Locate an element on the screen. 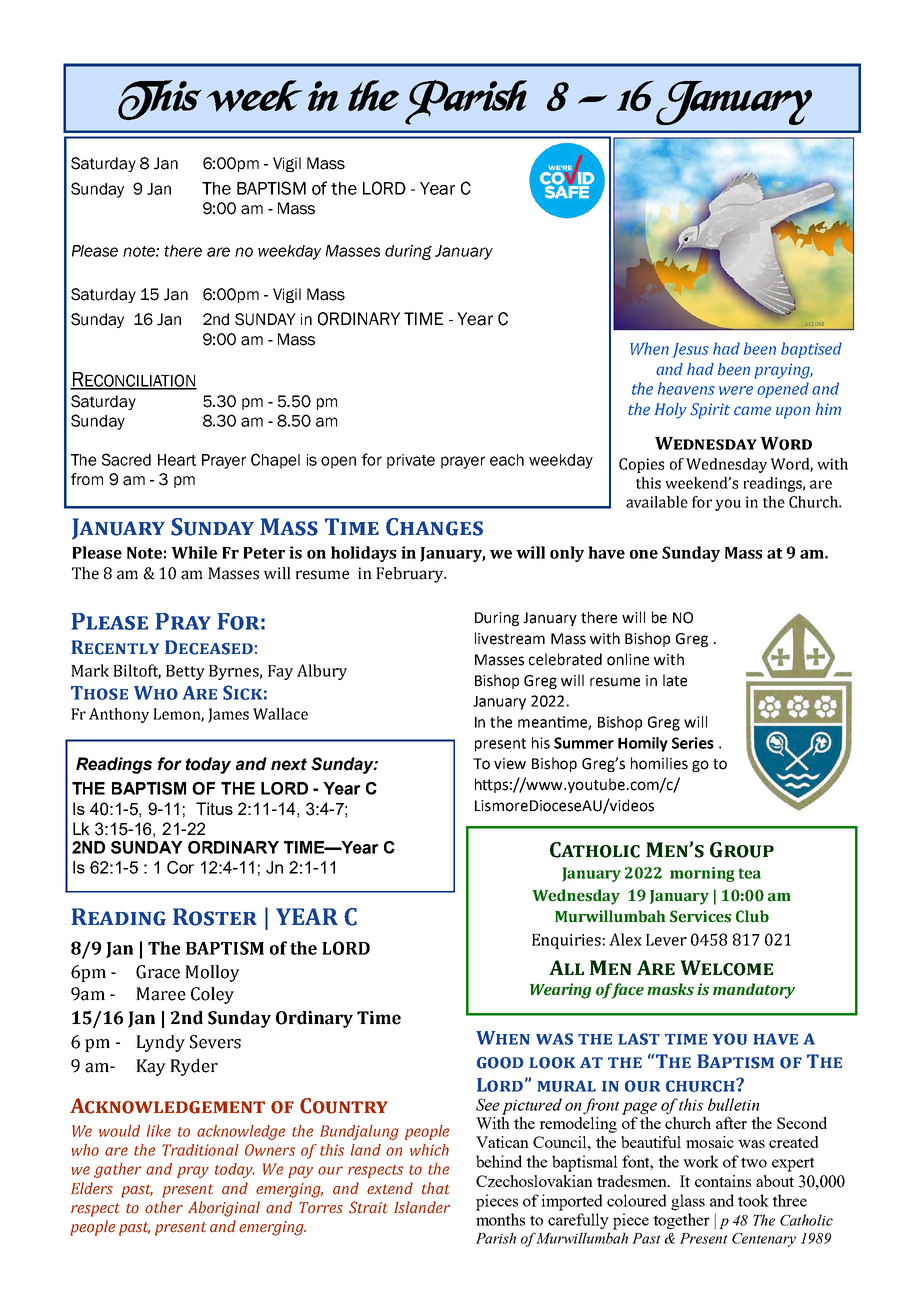 This screenshot has height=1308, width=924. months is located at coordinates (500, 1219).
